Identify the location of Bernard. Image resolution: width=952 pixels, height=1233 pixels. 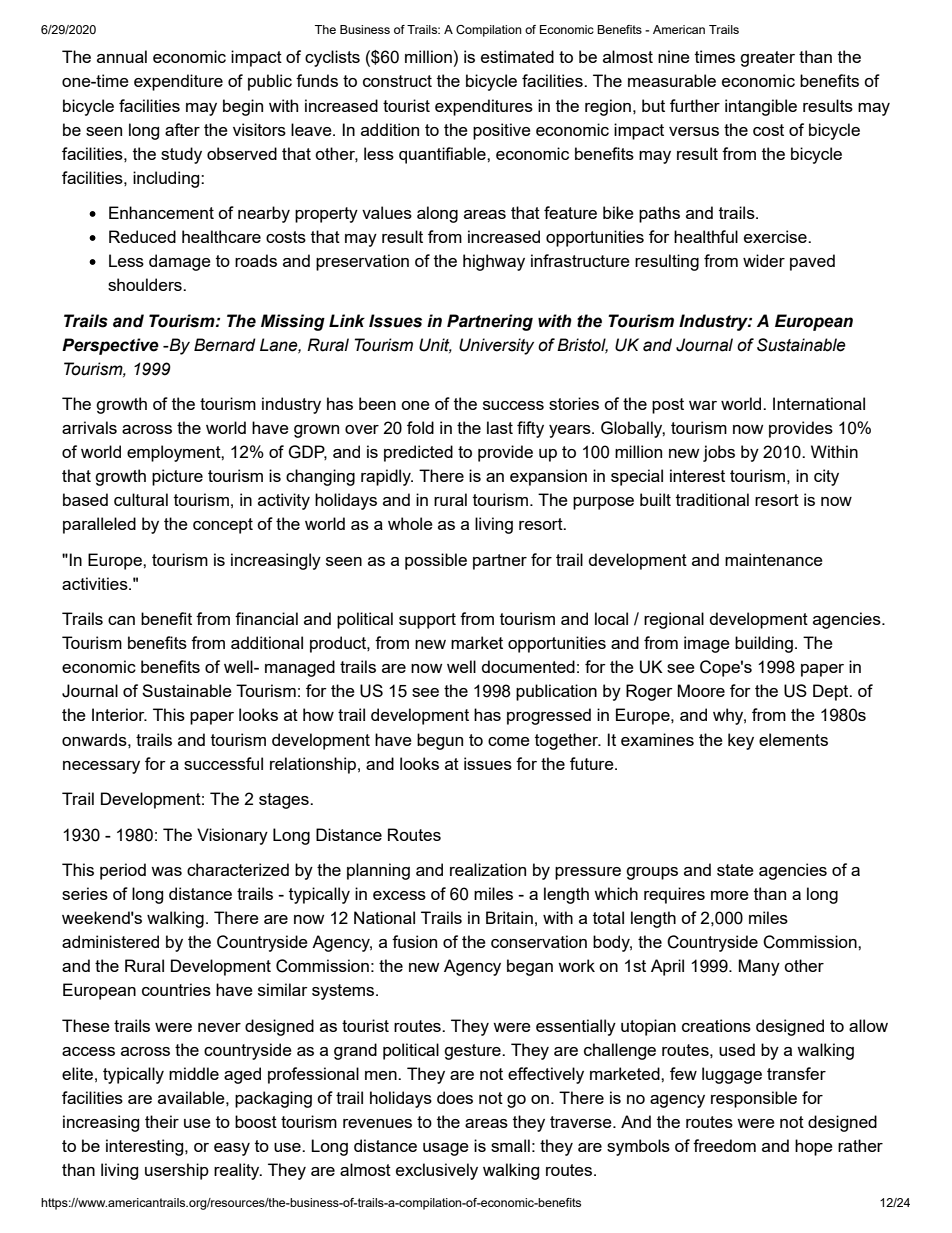
(225, 345).
